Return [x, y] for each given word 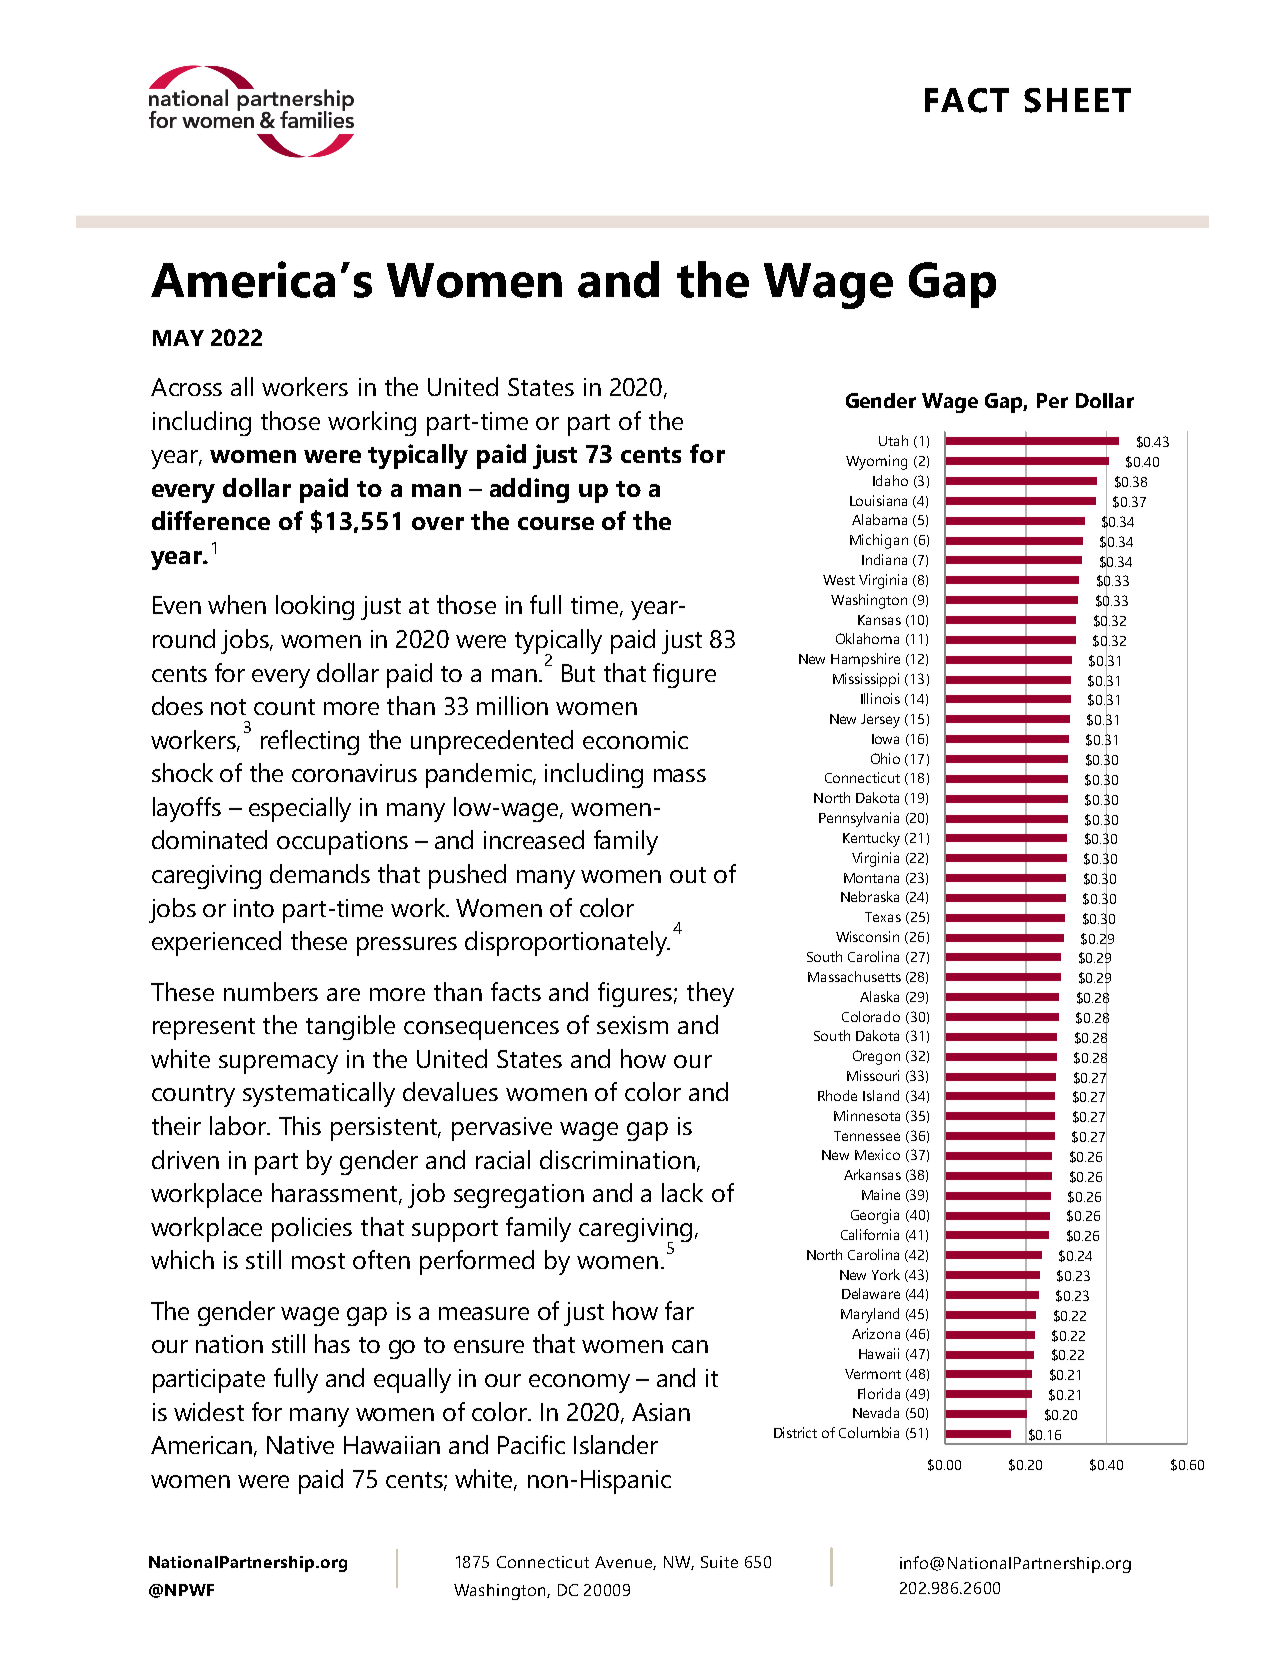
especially [300, 809]
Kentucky [871, 839]
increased [534, 839]
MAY [178, 338]
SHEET [1077, 100]
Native [300, 1445]
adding [529, 490]
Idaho [890, 480]
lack [682, 1192]
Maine [881, 1194]
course [556, 523]
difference [211, 520]
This [300, 1125]
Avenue [624, 1563]
